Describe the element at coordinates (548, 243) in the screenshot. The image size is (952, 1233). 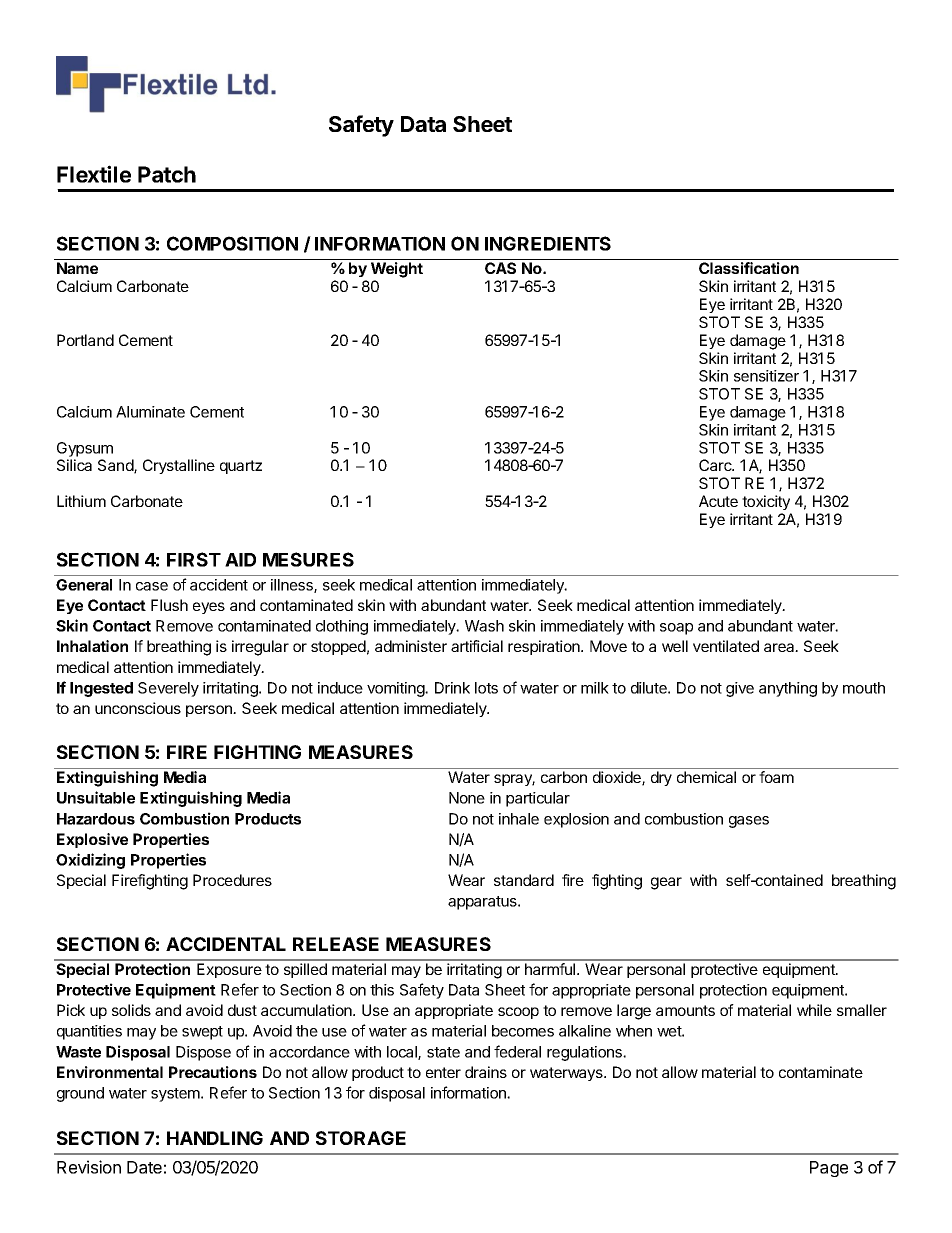
I see `INGREDIENTS` at that location.
